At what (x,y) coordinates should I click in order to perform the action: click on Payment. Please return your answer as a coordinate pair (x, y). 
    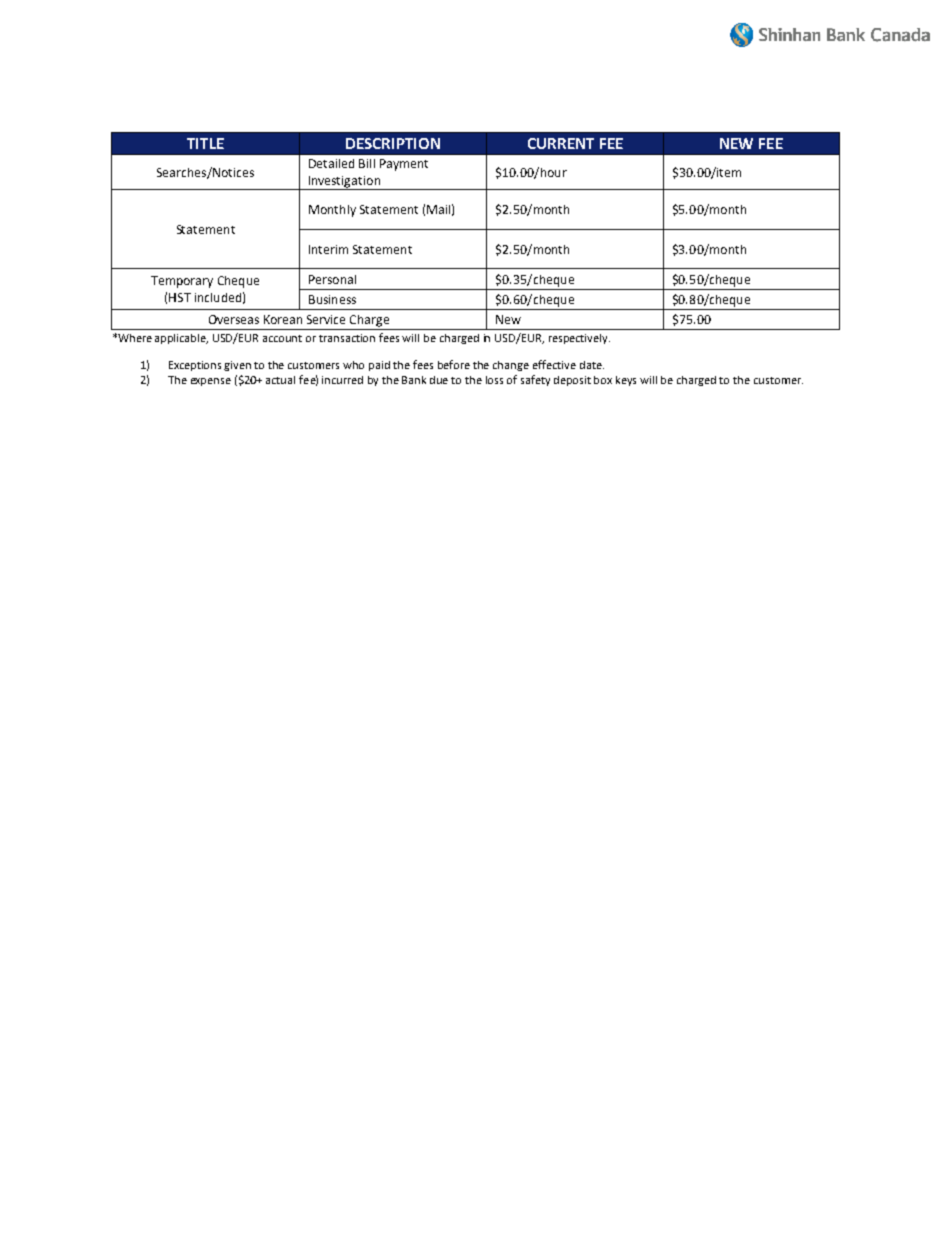
    Looking at the image, I should click on (404, 165).
